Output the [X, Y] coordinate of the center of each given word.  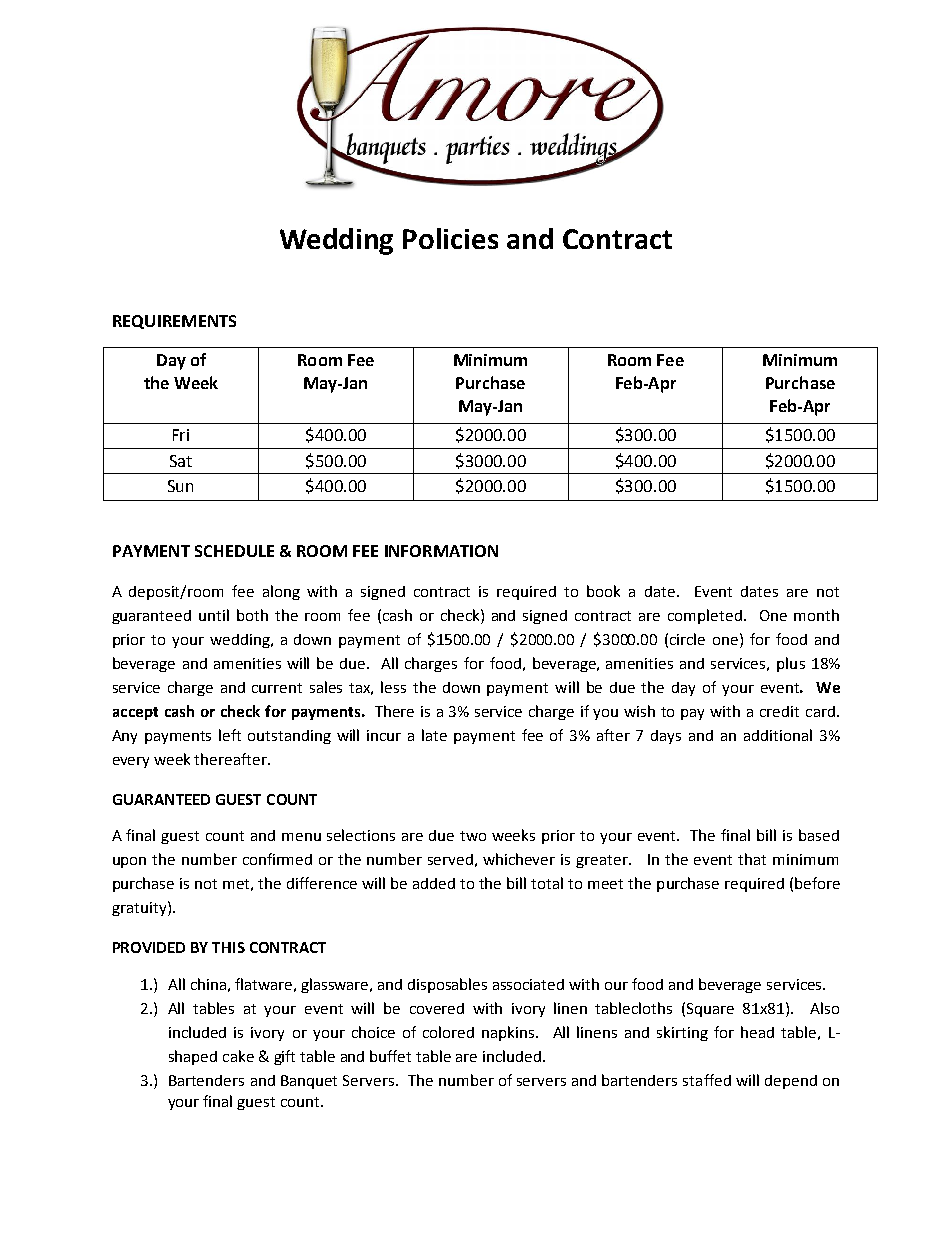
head [757, 1032]
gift [284, 1057]
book [603, 591]
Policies [450, 238]
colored [448, 1032]
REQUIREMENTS [174, 322]
